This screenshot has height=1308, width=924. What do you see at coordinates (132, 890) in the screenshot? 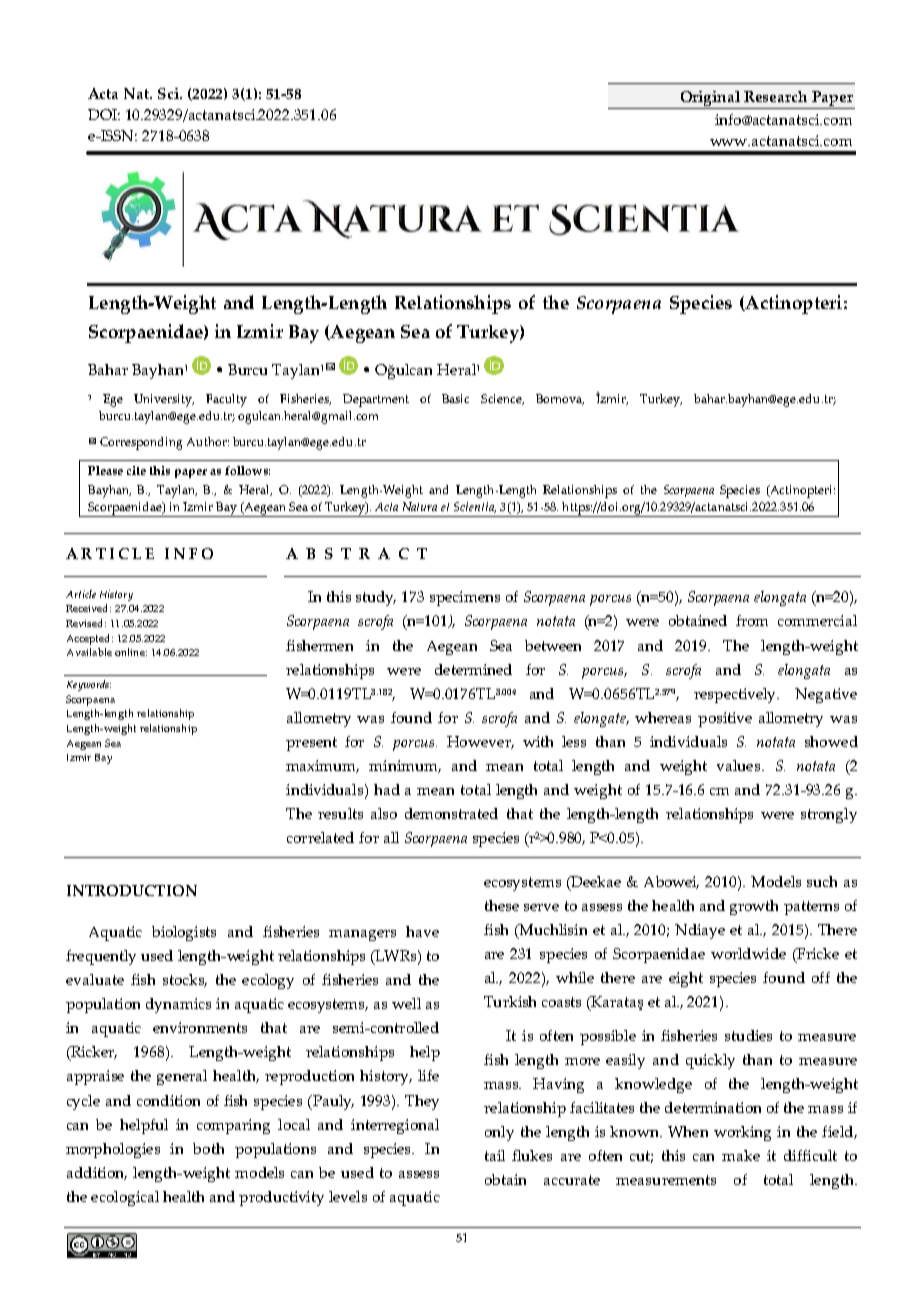
I see `INTRODUCTION` at bounding box center [132, 890].
